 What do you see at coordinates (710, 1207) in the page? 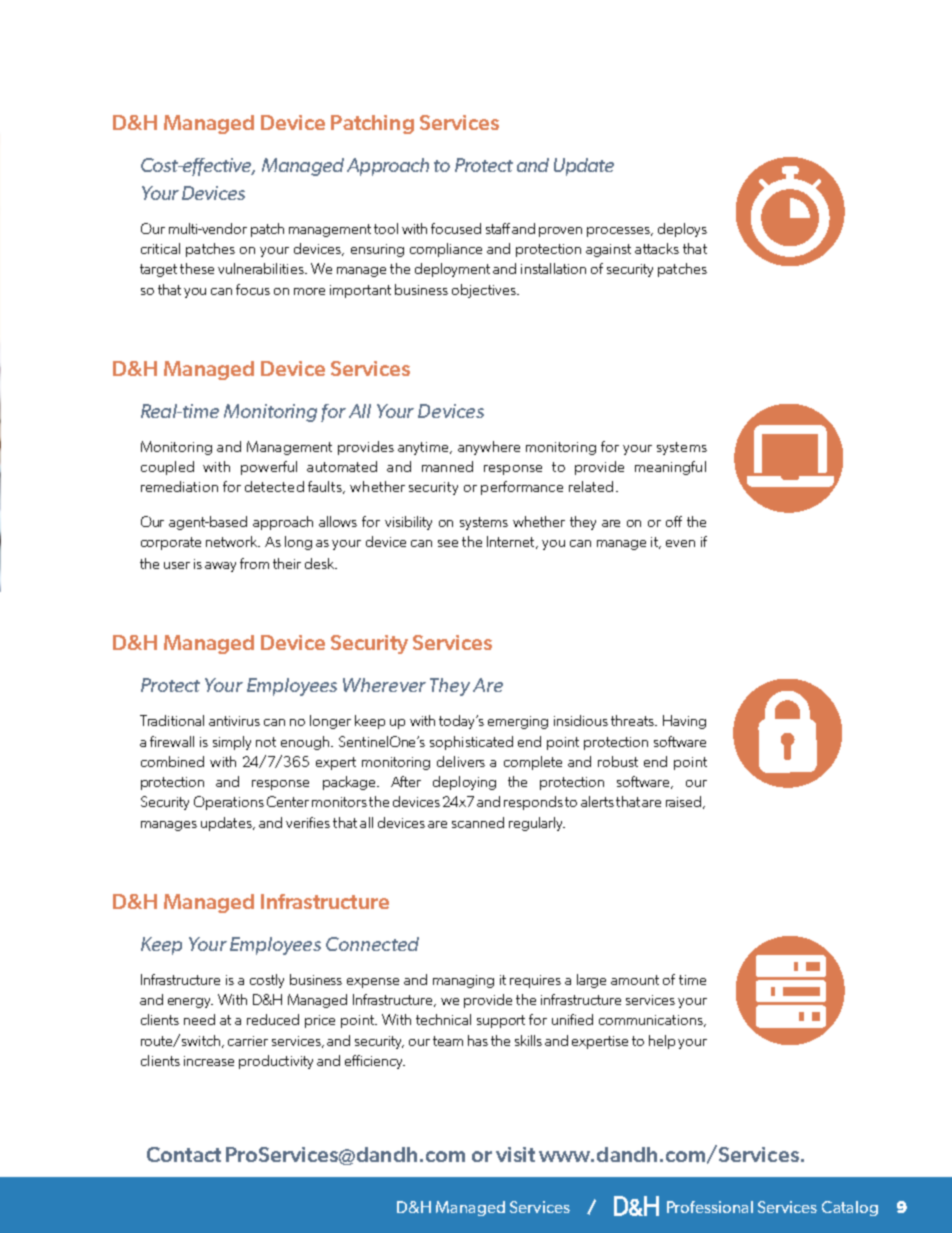
I see `Professional` at bounding box center [710, 1207].
